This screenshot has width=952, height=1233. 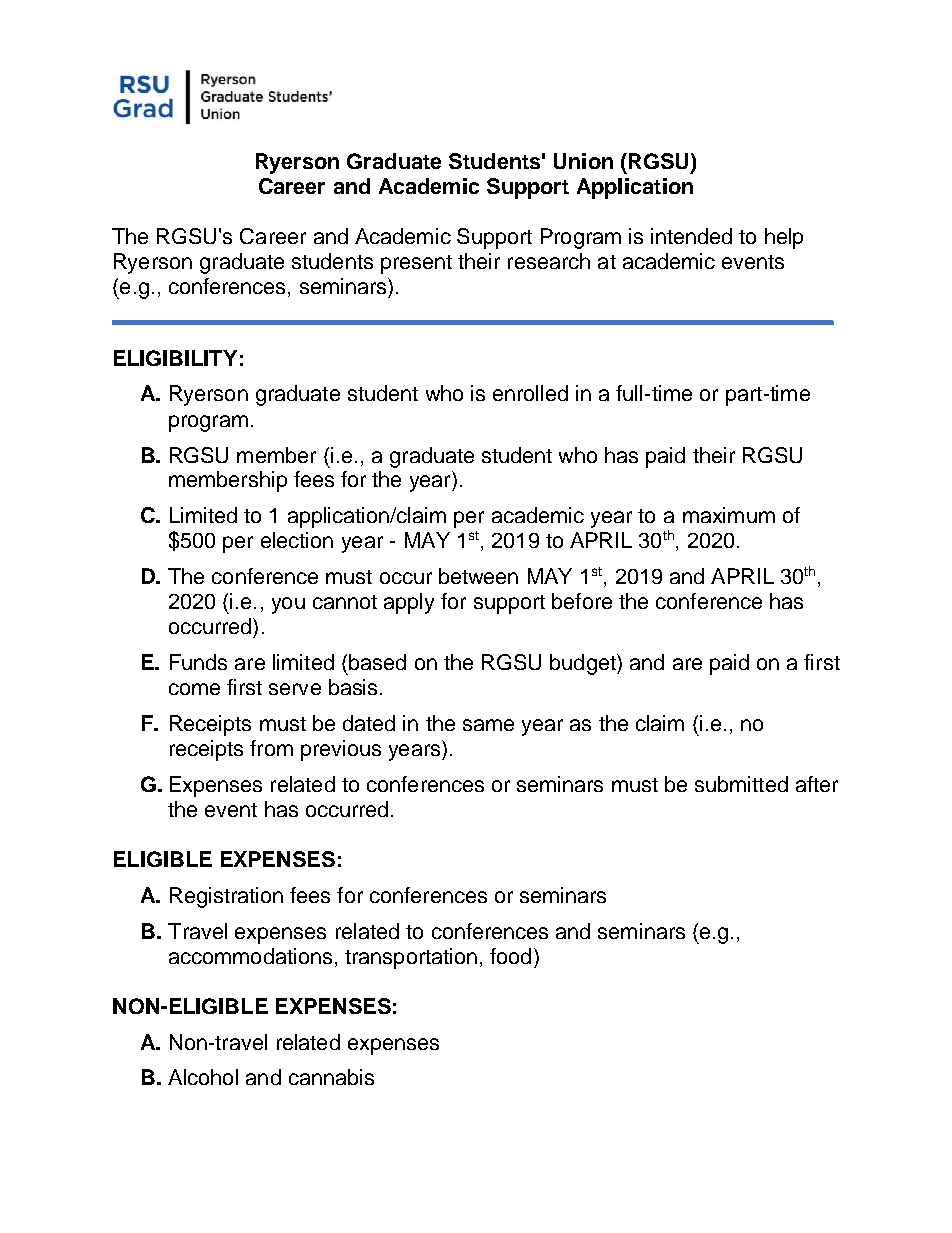 What do you see at coordinates (510, 956) in the screenshot?
I see `food` at bounding box center [510, 956].
